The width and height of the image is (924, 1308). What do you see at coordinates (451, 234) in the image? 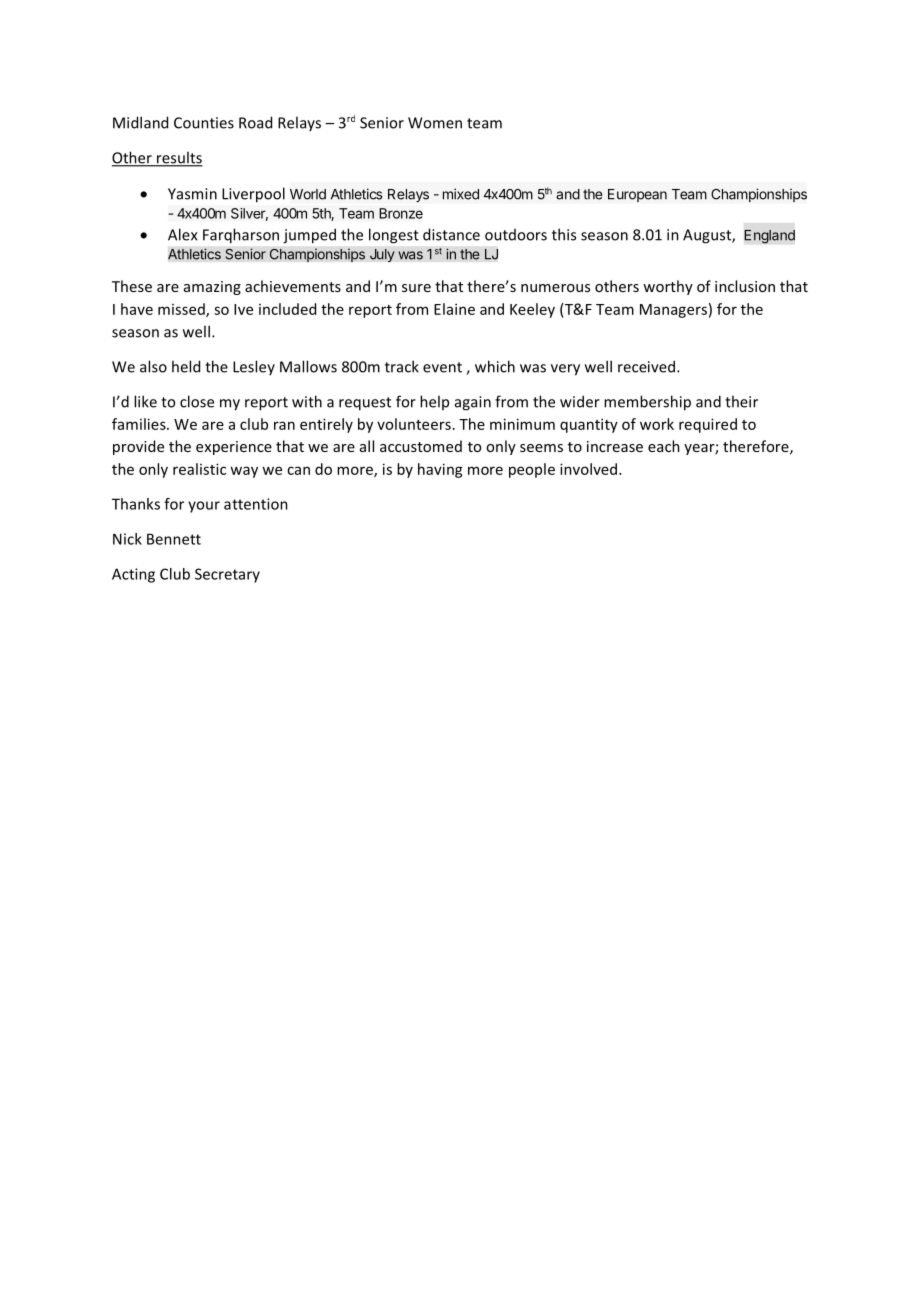
I see `distance` at bounding box center [451, 234].
